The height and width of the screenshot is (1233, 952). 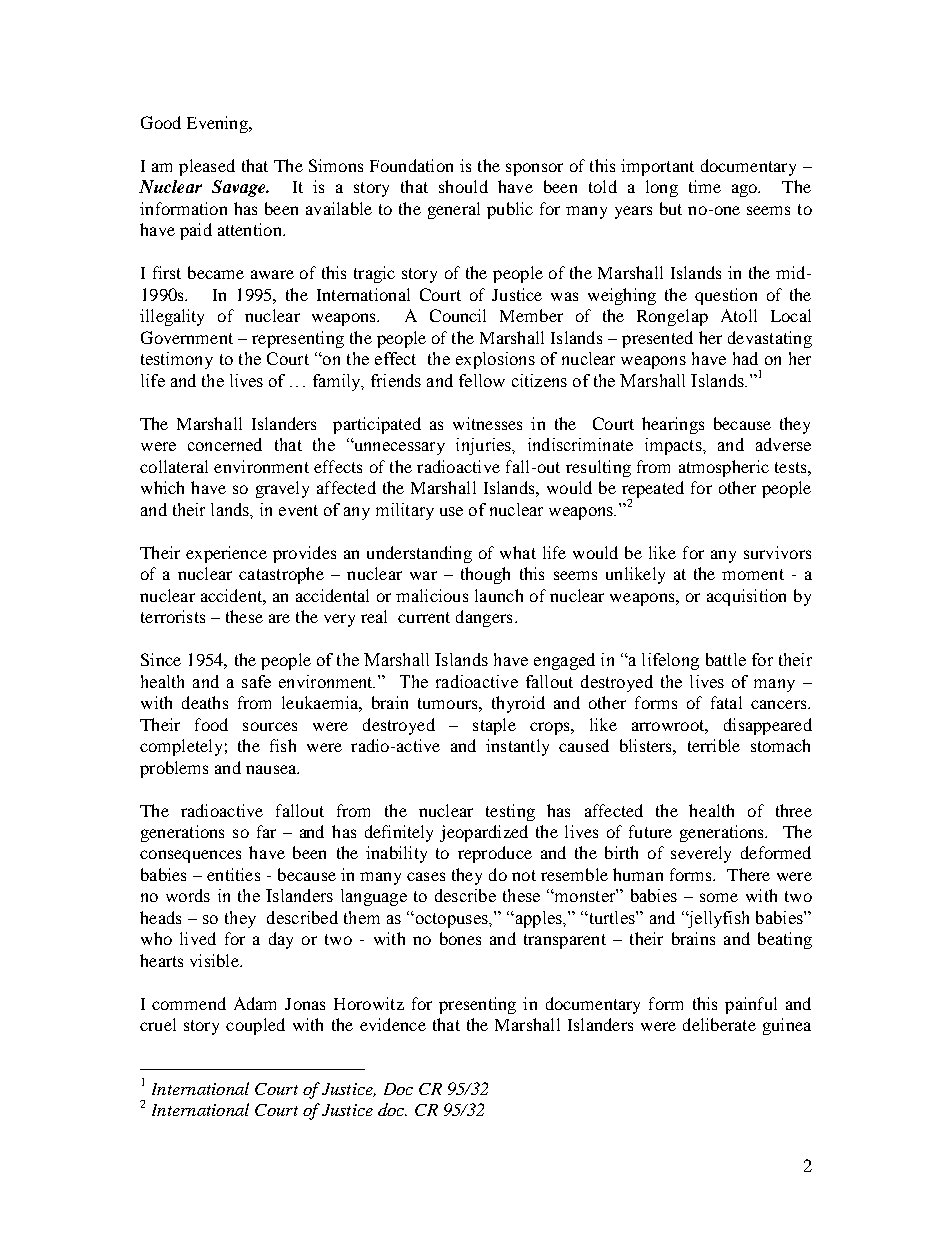 I want to click on should, so click(x=463, y=186).
